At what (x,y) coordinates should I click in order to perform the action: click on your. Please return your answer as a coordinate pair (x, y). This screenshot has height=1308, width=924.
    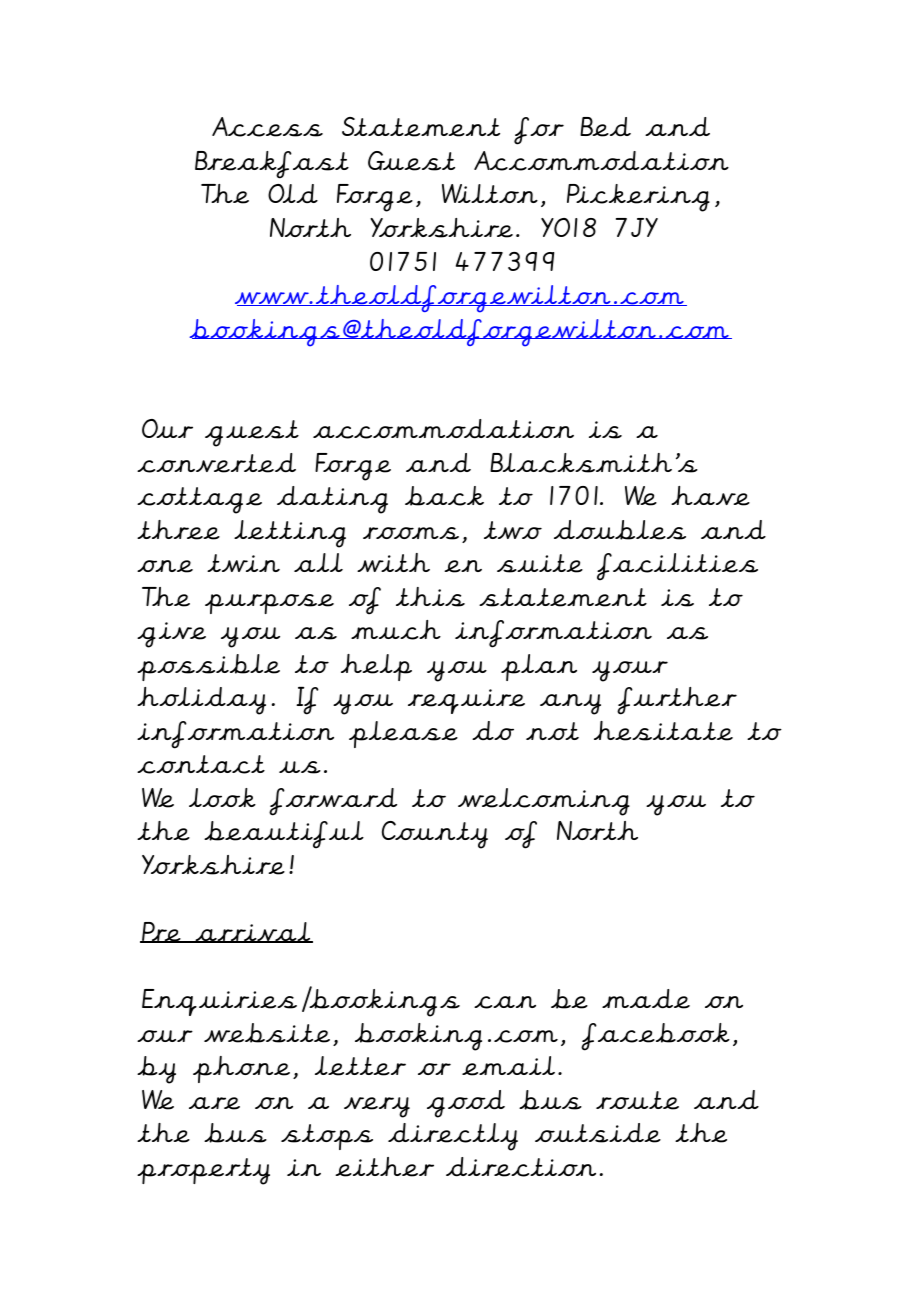
    Looking at the image, I should click on (630, 671).
